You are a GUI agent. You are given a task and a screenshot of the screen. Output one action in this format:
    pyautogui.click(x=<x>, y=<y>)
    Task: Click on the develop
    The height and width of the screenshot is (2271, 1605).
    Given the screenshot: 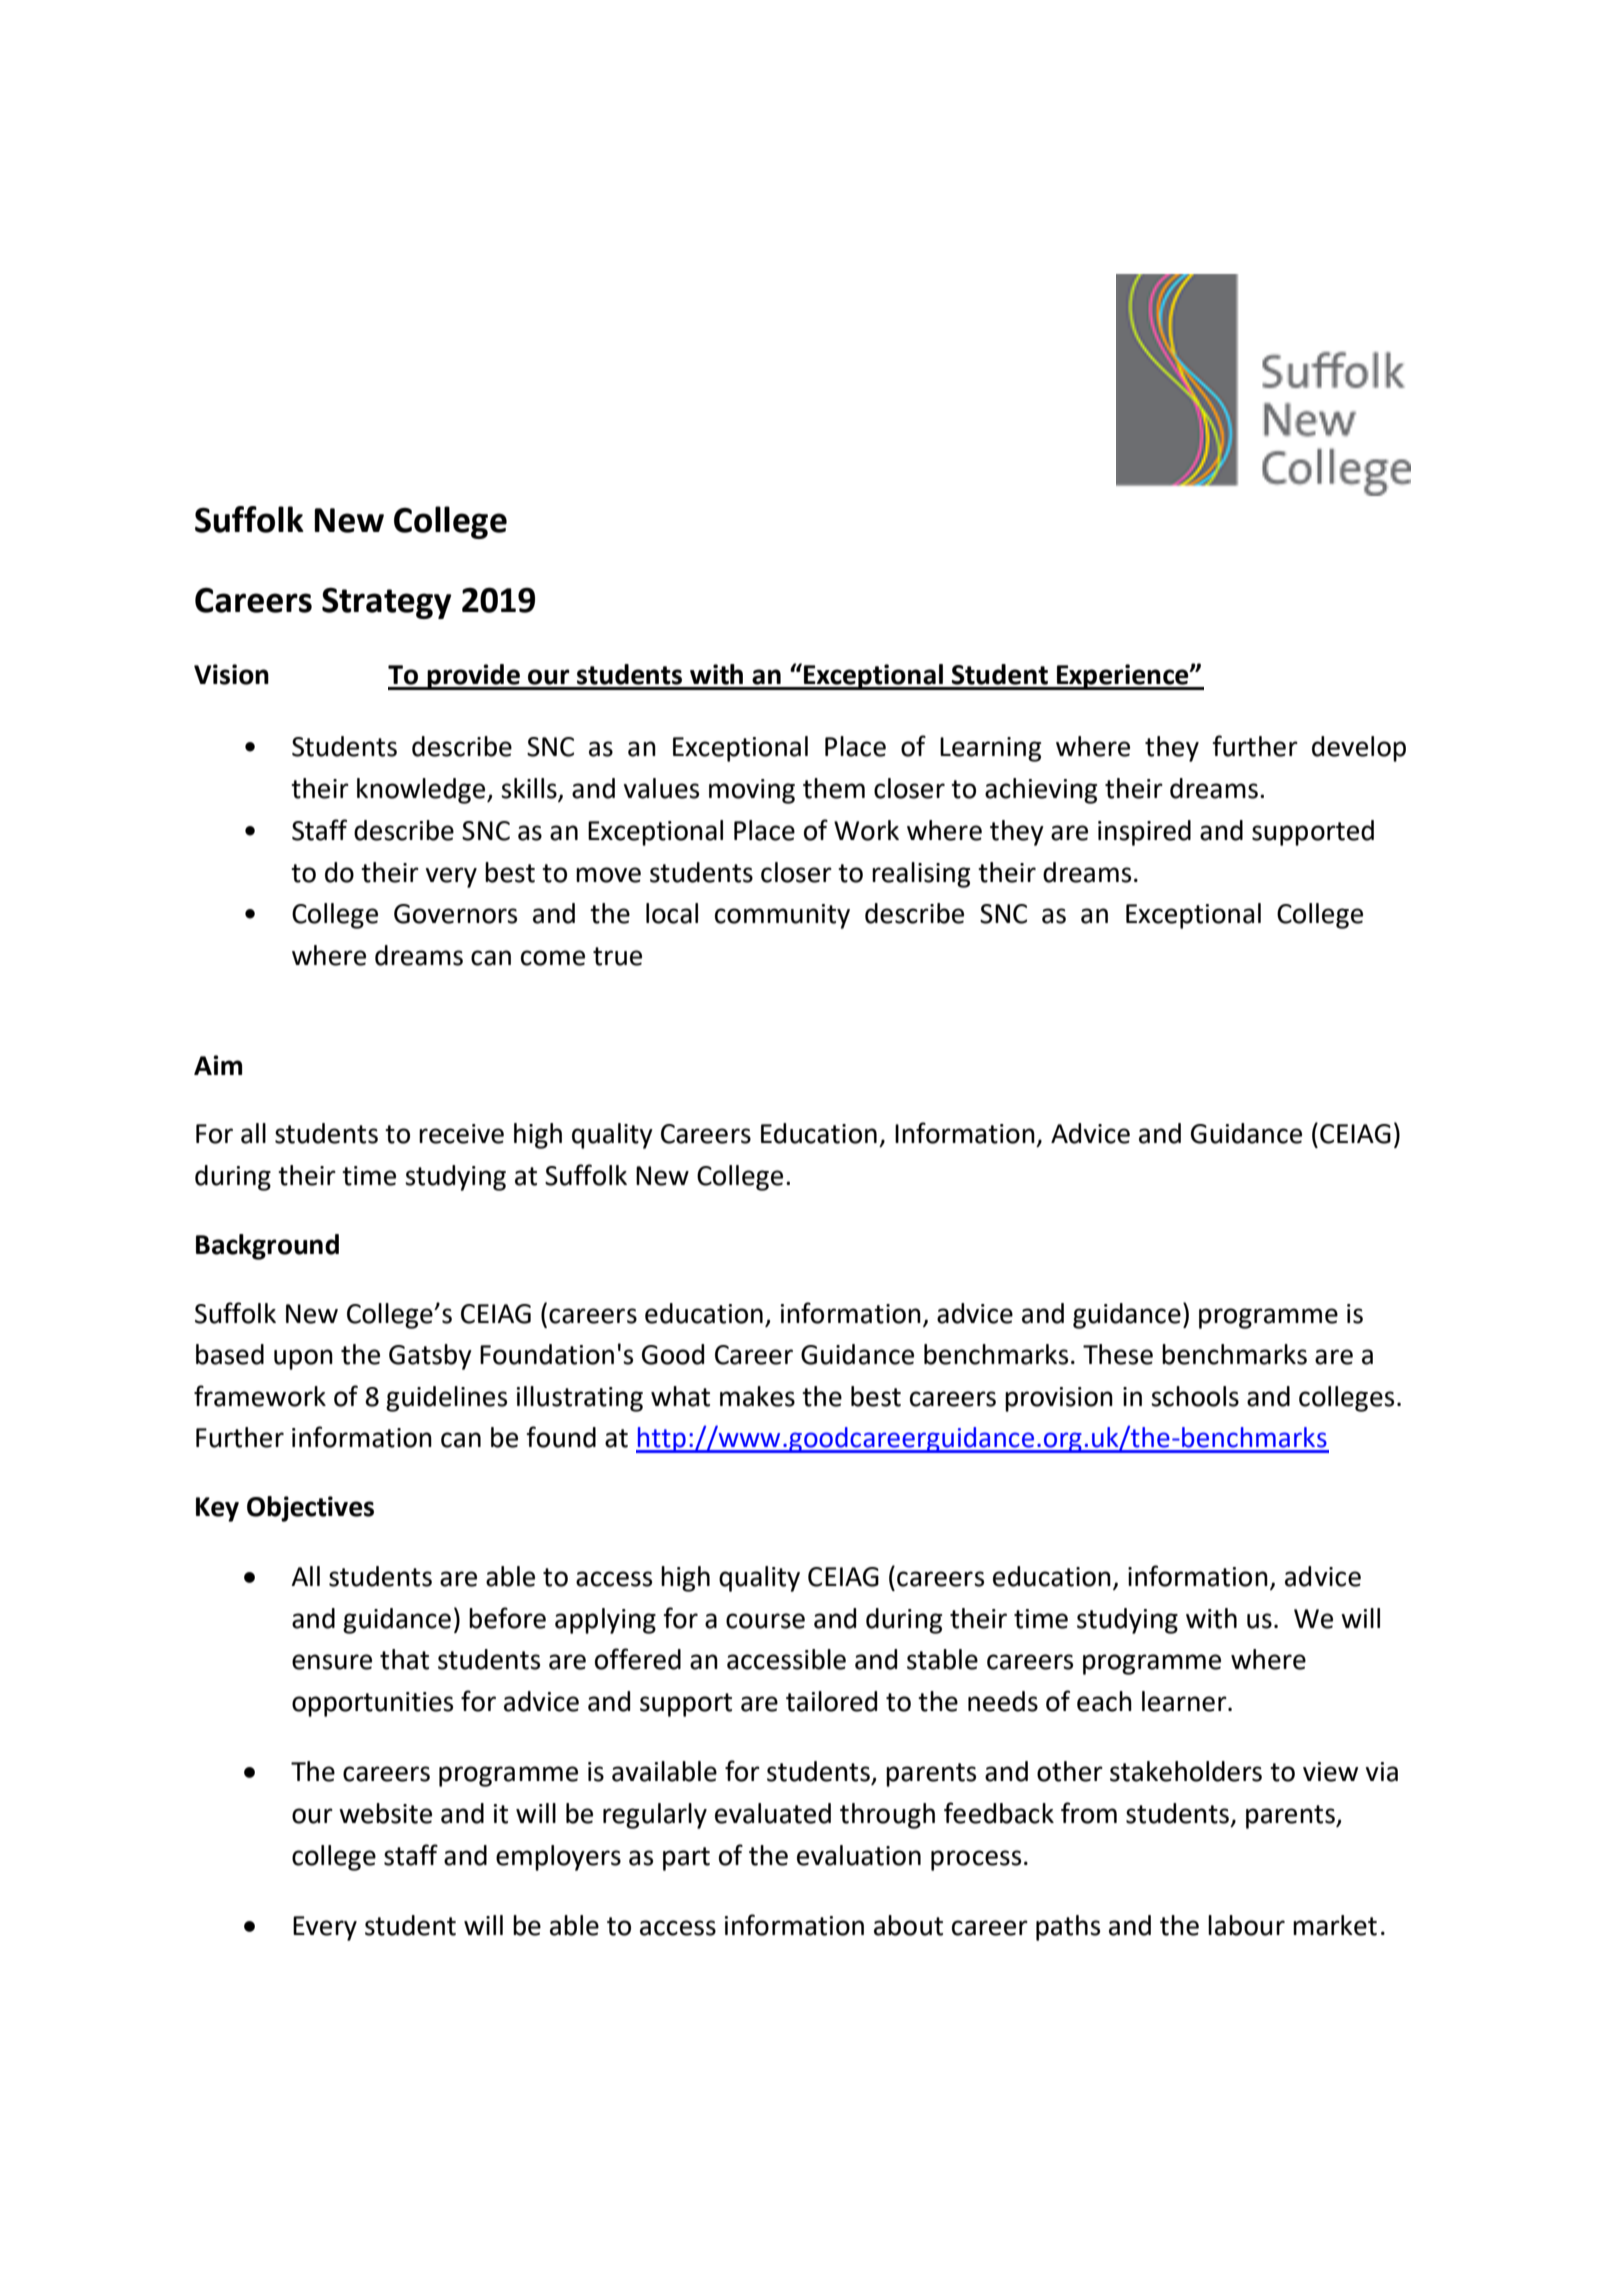 What is the action you would take?
    pyautogui.click(x=1359, y=749)
